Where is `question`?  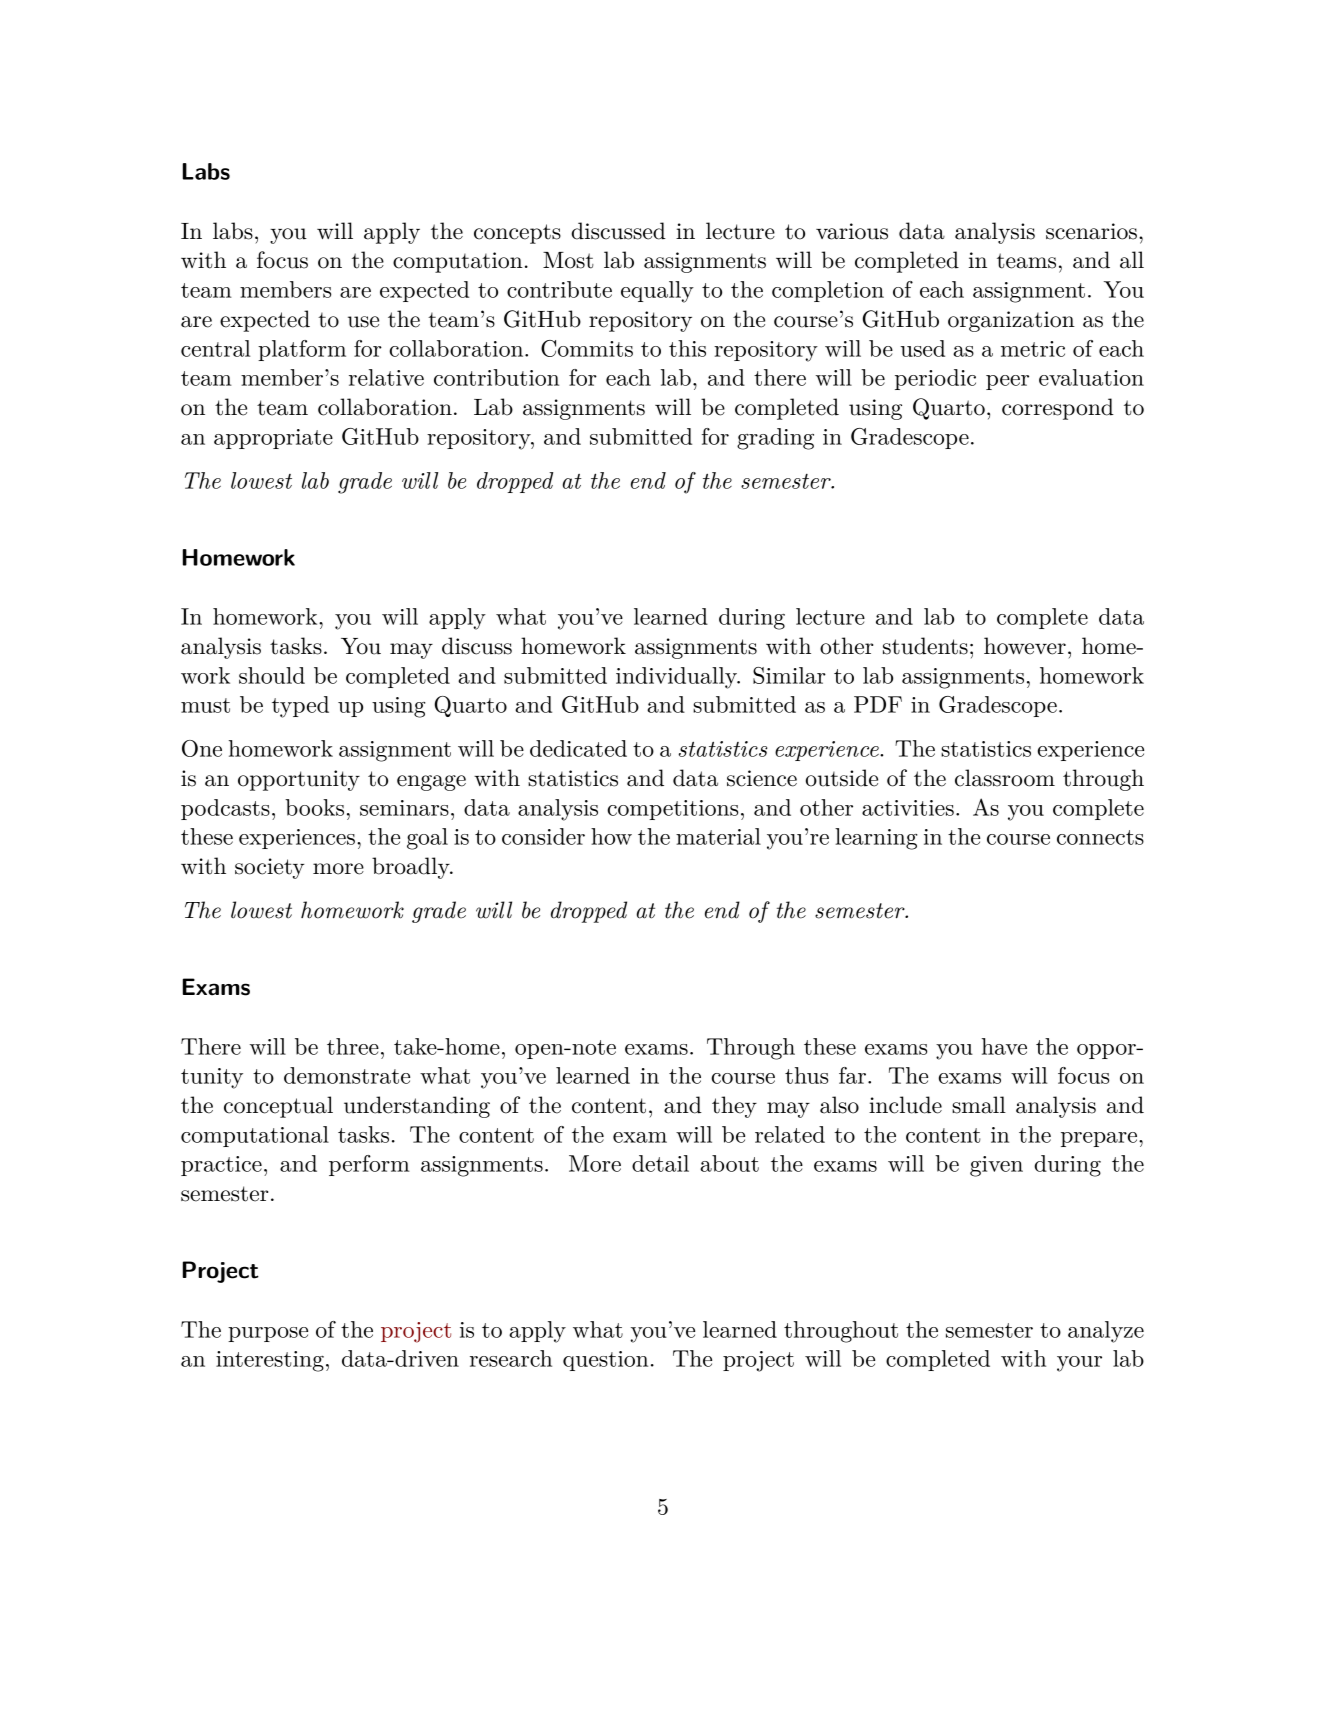
question is located at coordinates (605, 1361).
